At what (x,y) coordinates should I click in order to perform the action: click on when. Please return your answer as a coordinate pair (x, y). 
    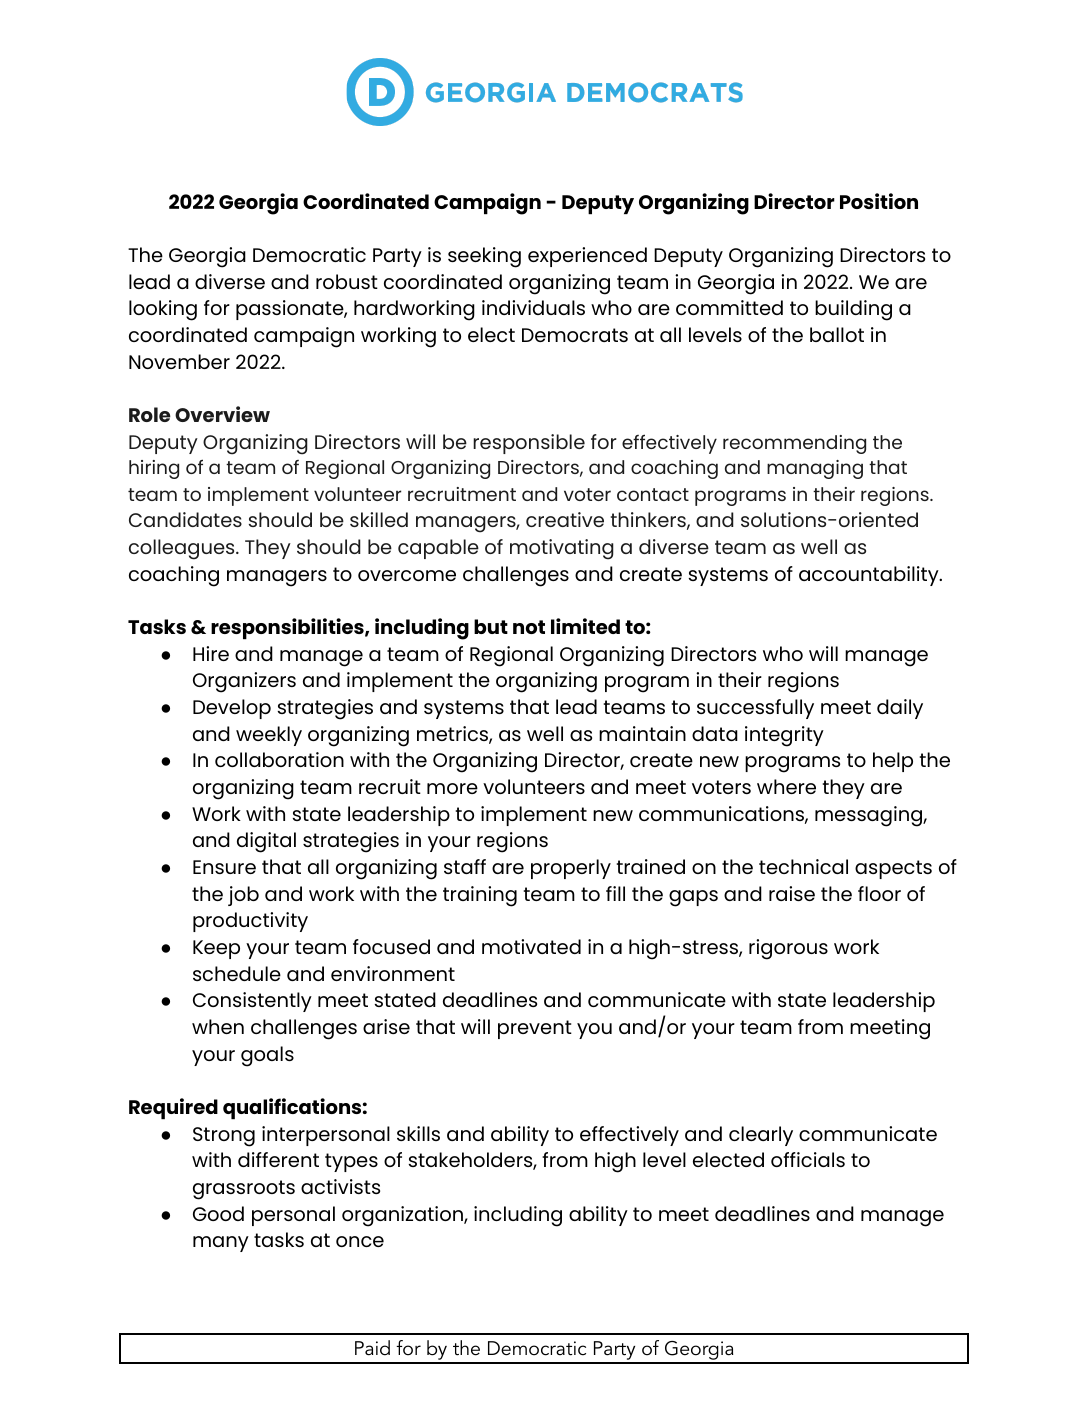
    Looking at the image, I should click on (218, 1026).
